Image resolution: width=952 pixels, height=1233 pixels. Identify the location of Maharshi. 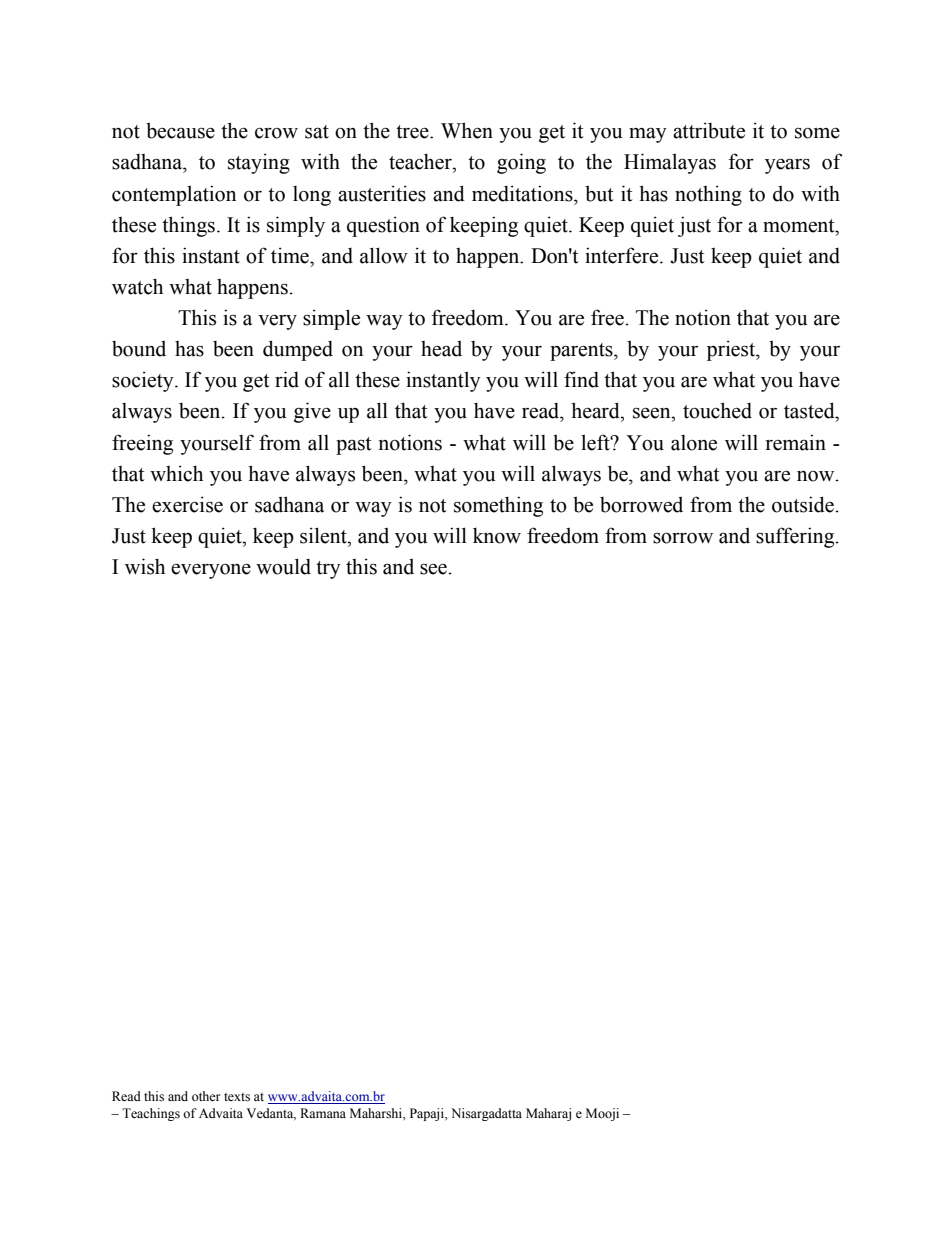
(377, 1113).
